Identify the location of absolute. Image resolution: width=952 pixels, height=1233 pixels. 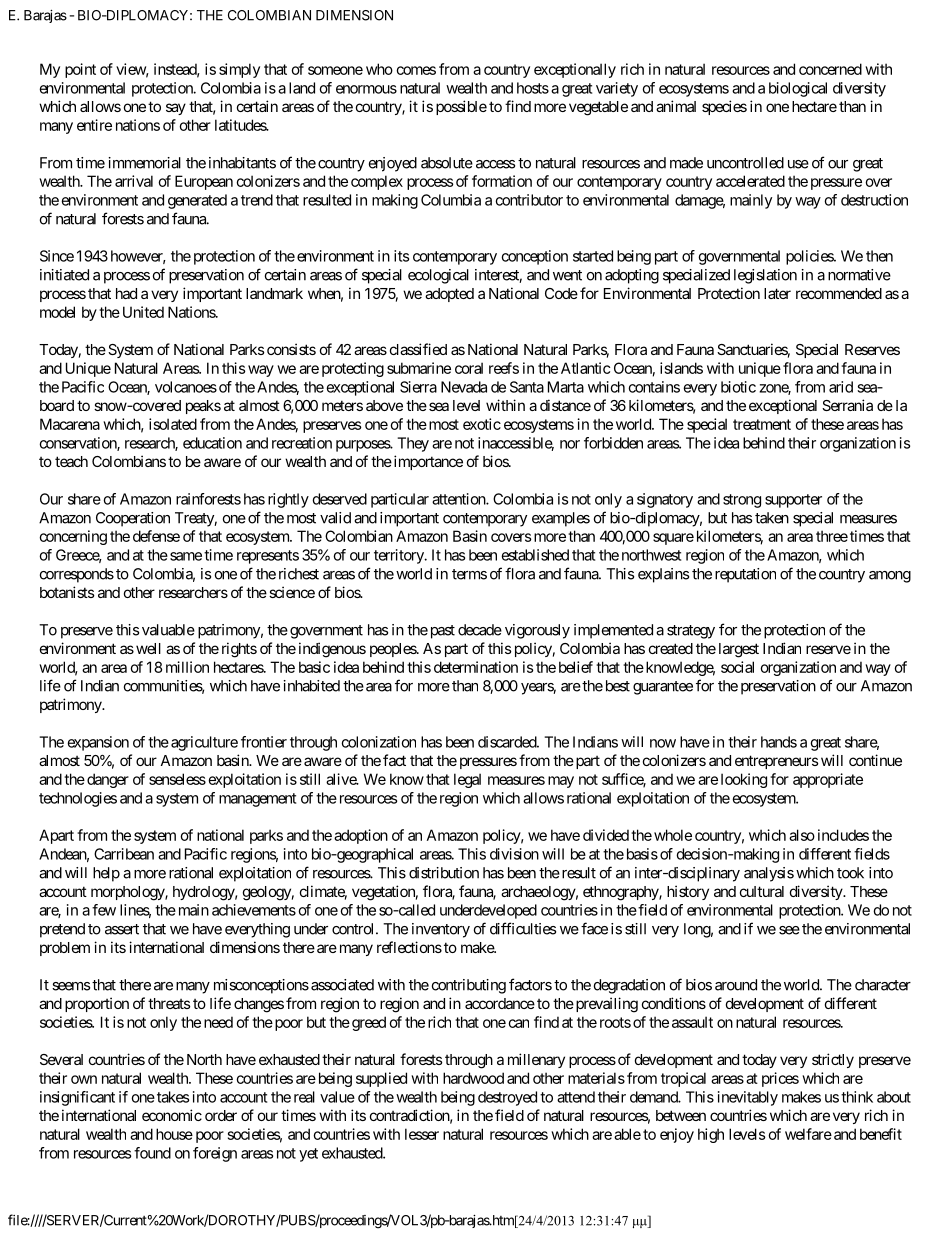
(447, 163).
